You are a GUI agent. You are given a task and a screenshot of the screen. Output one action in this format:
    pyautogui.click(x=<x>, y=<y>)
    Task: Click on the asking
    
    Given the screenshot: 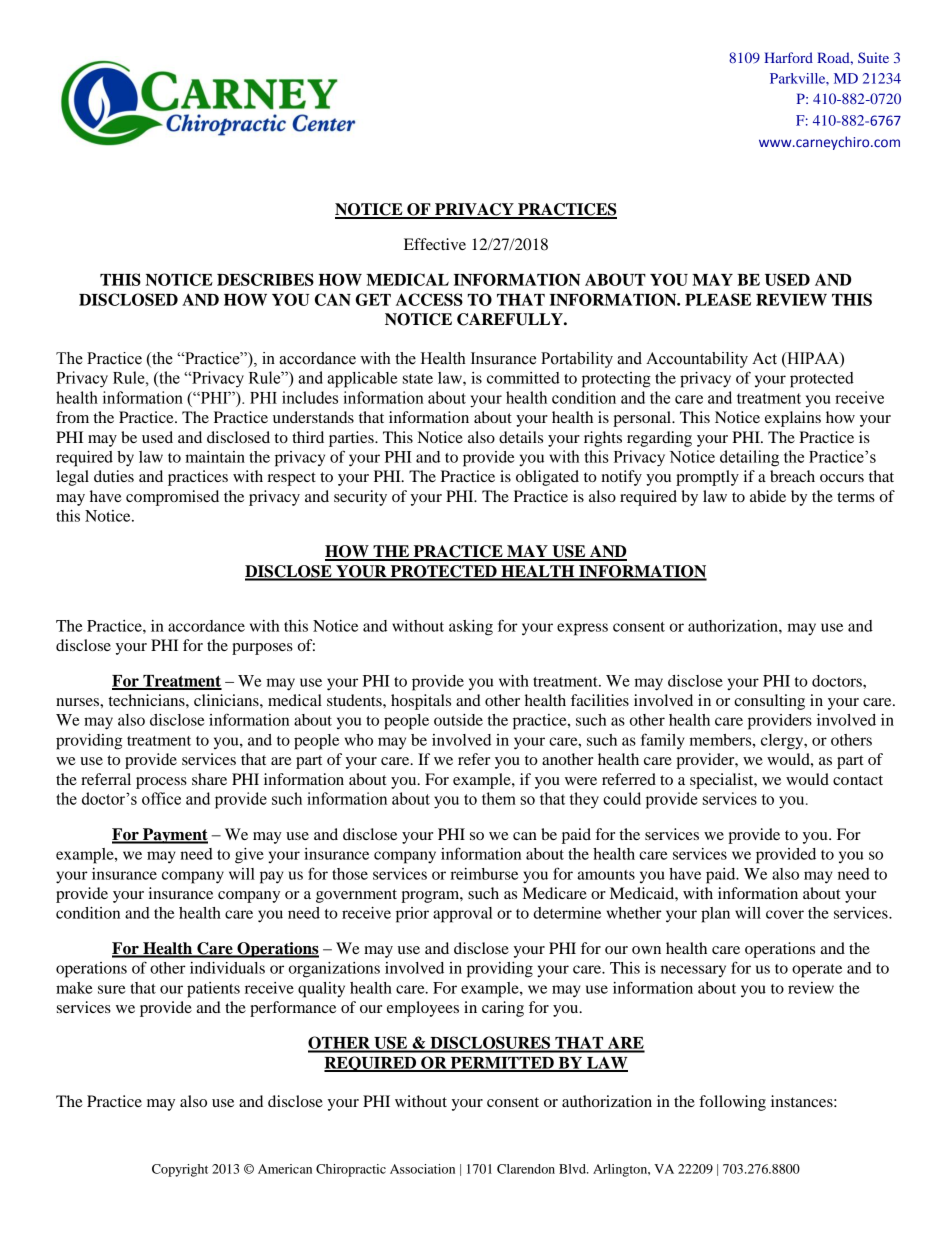 What is the action you would take?
    pyautogui.click(x=471, y=628)
